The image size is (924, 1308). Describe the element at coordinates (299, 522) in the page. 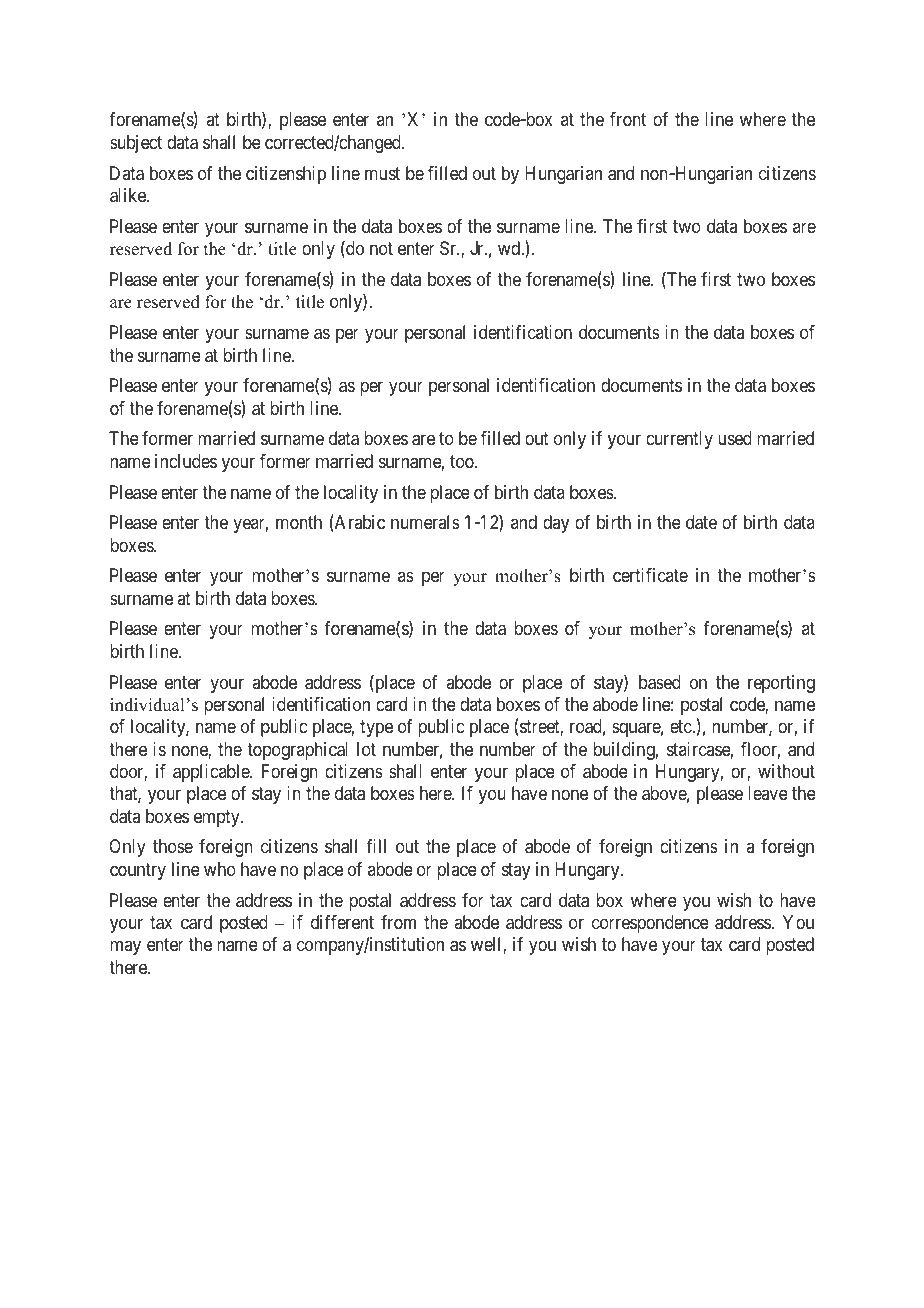

I see `month` at that location.
